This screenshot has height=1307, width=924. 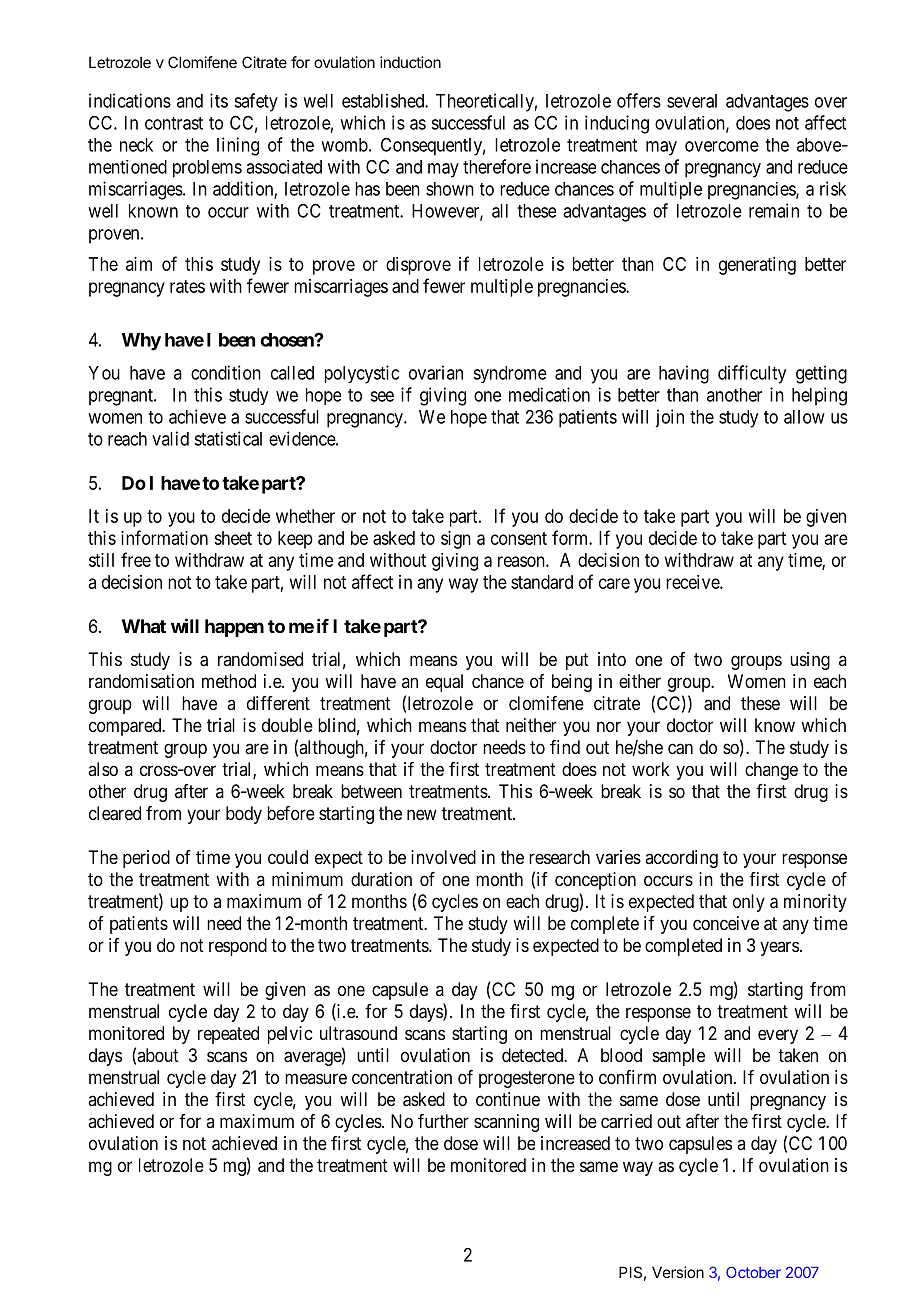 What do you see at coordinates (810, 661) in the screenshot?
I see `using` at bounding box center [810, 661].
